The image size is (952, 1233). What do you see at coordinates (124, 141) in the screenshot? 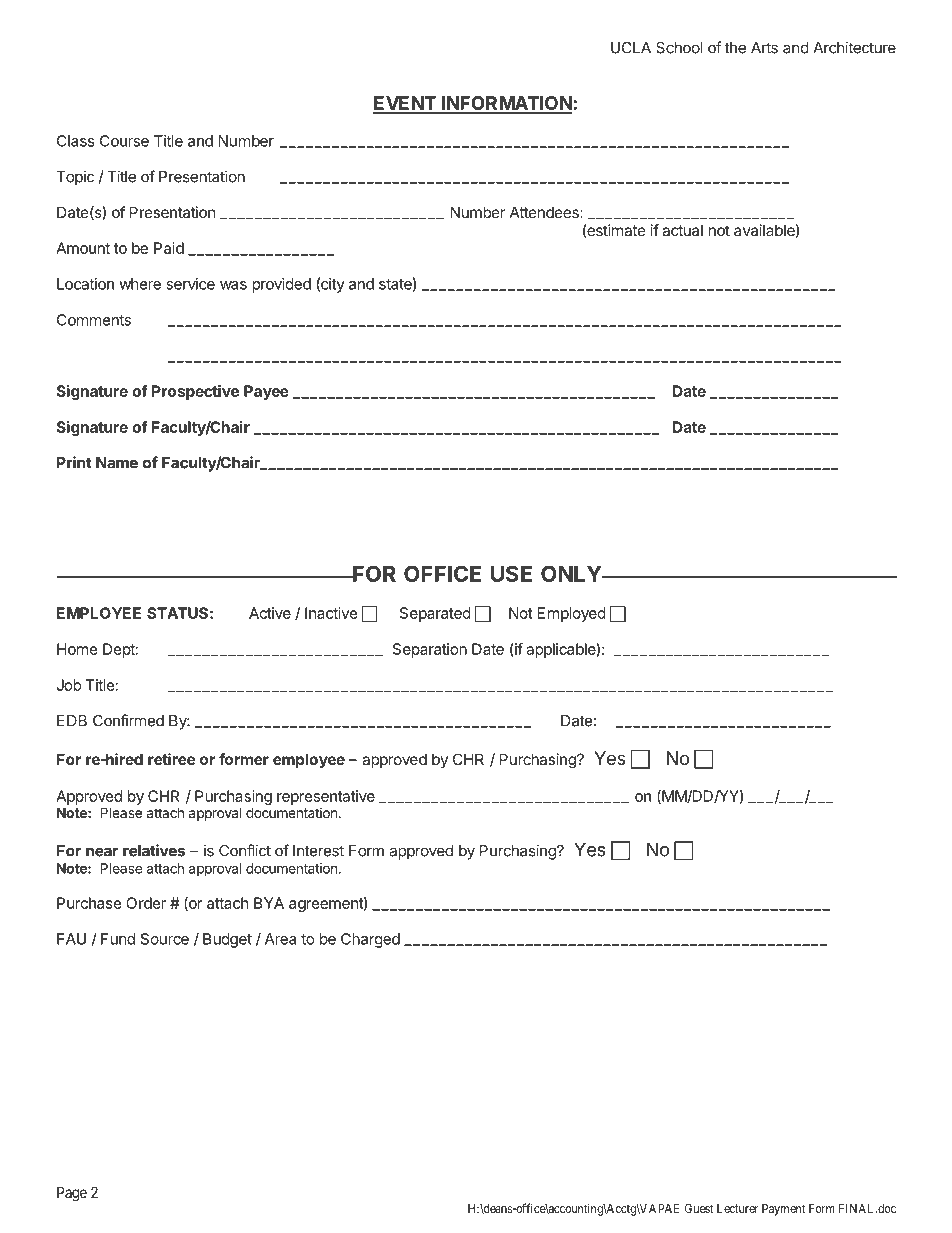
I see `Course` at bounding box center [124, 141].
